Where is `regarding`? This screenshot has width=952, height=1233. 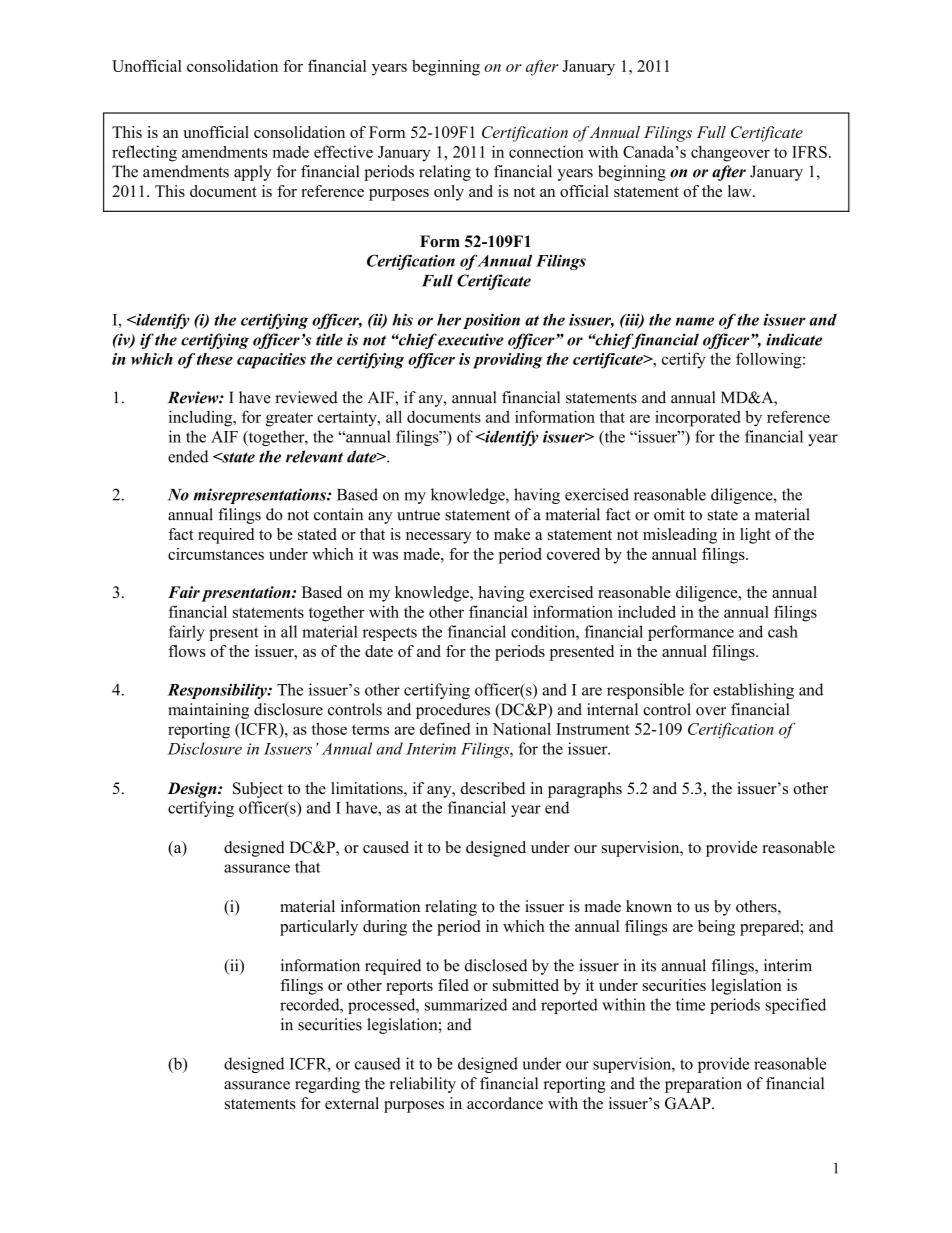
regarding is located at coordinates (327, 1085).
